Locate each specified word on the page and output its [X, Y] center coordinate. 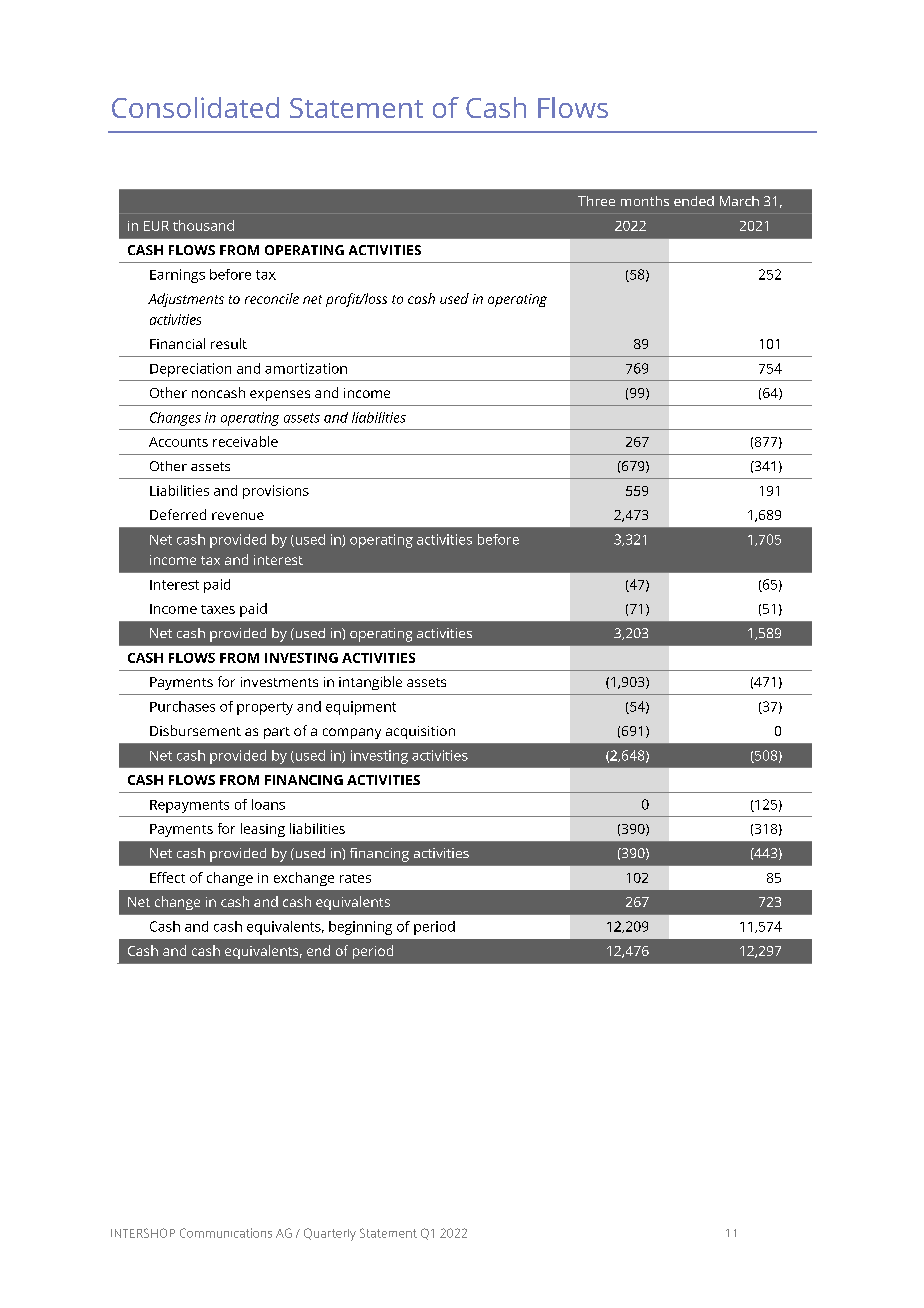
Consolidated [195, 107]
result [229, 343]
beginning [360, 928]
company [352, 733]
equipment [361, 708]
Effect [167, 877]
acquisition [420, 732]
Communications [226, 1233]
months [645, 201]
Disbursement [195, 730]
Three [596, 201]
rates [355, 878]
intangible [370, 683]
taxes [218, 609]
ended [694, 201]
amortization [306, 368]
